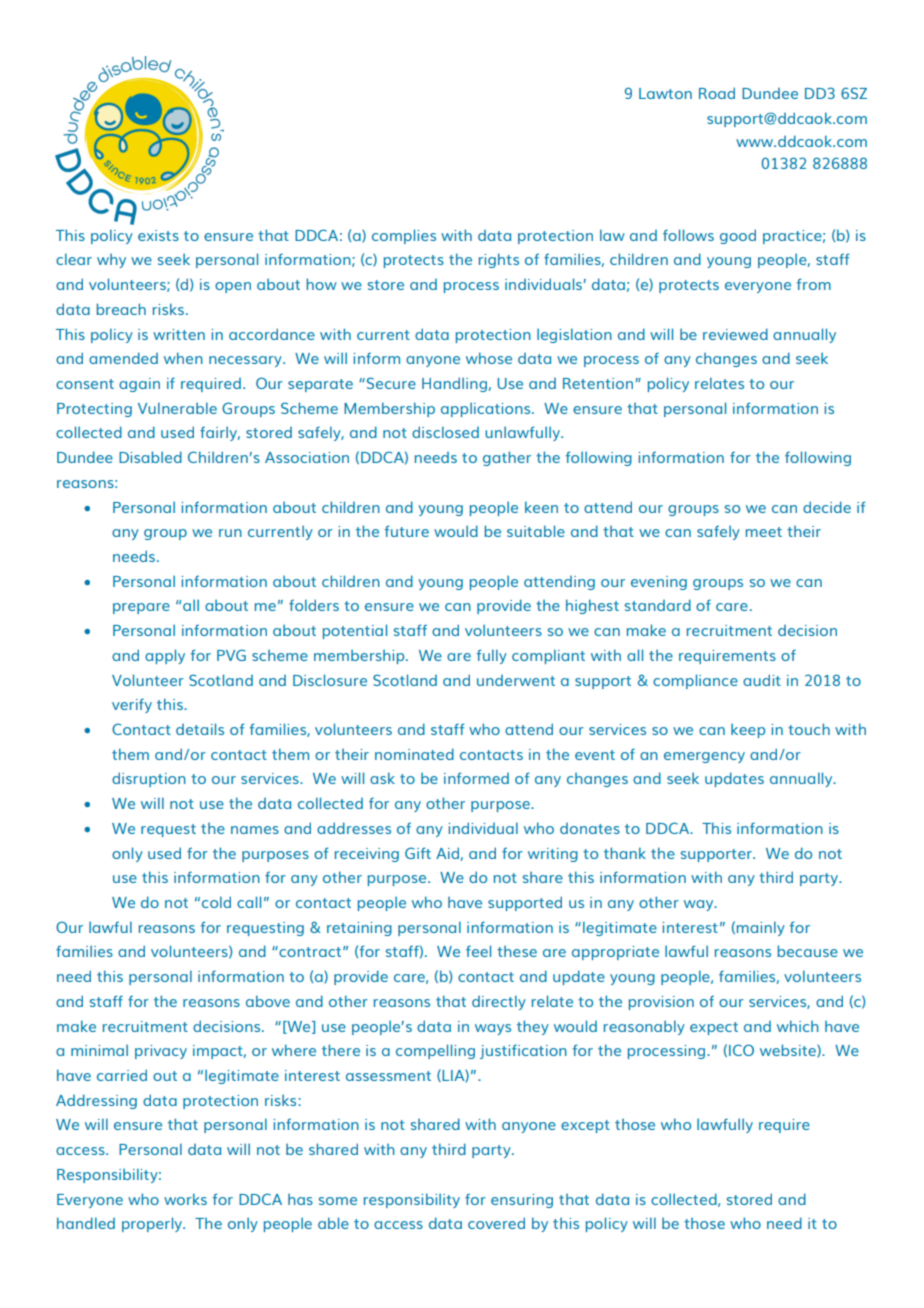 The width and height of the document is (924, 1308). Describe the element at coordinates (762, 680) in the document. I see `audit` at that location.
